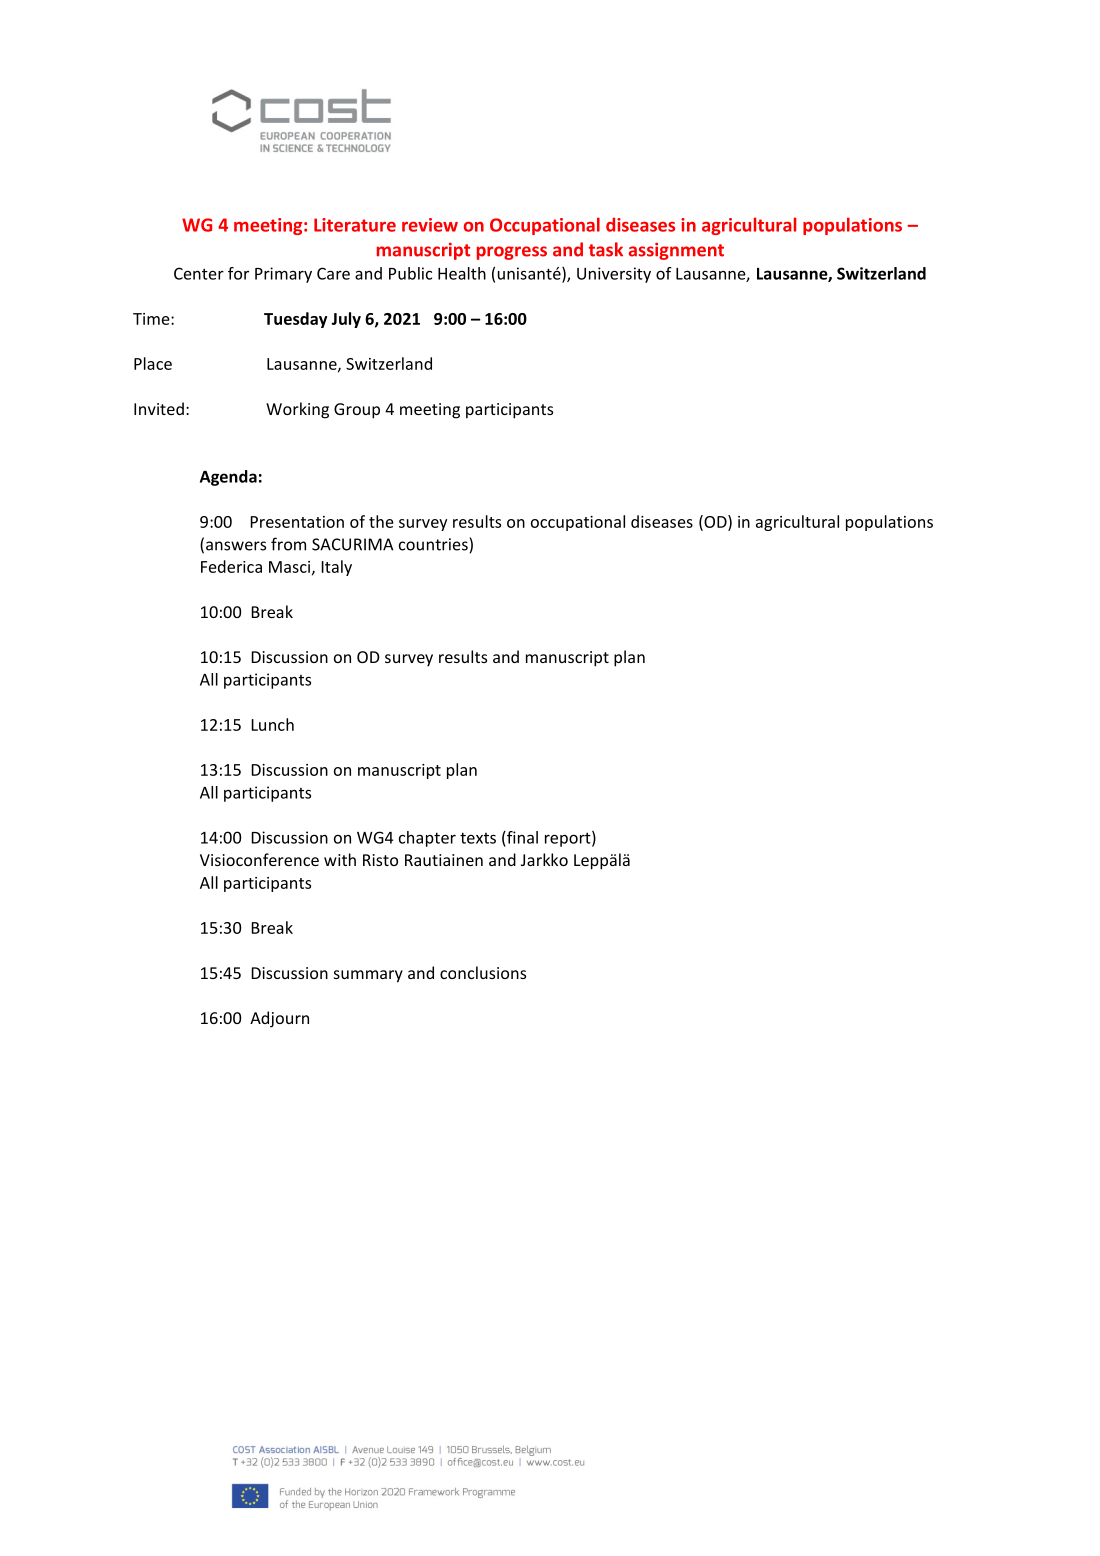 The image size is (1100, 1556). What do you see at coordinates (368, 976) in the screenshot?
I see `summary` at bounding box center [368, 976].
